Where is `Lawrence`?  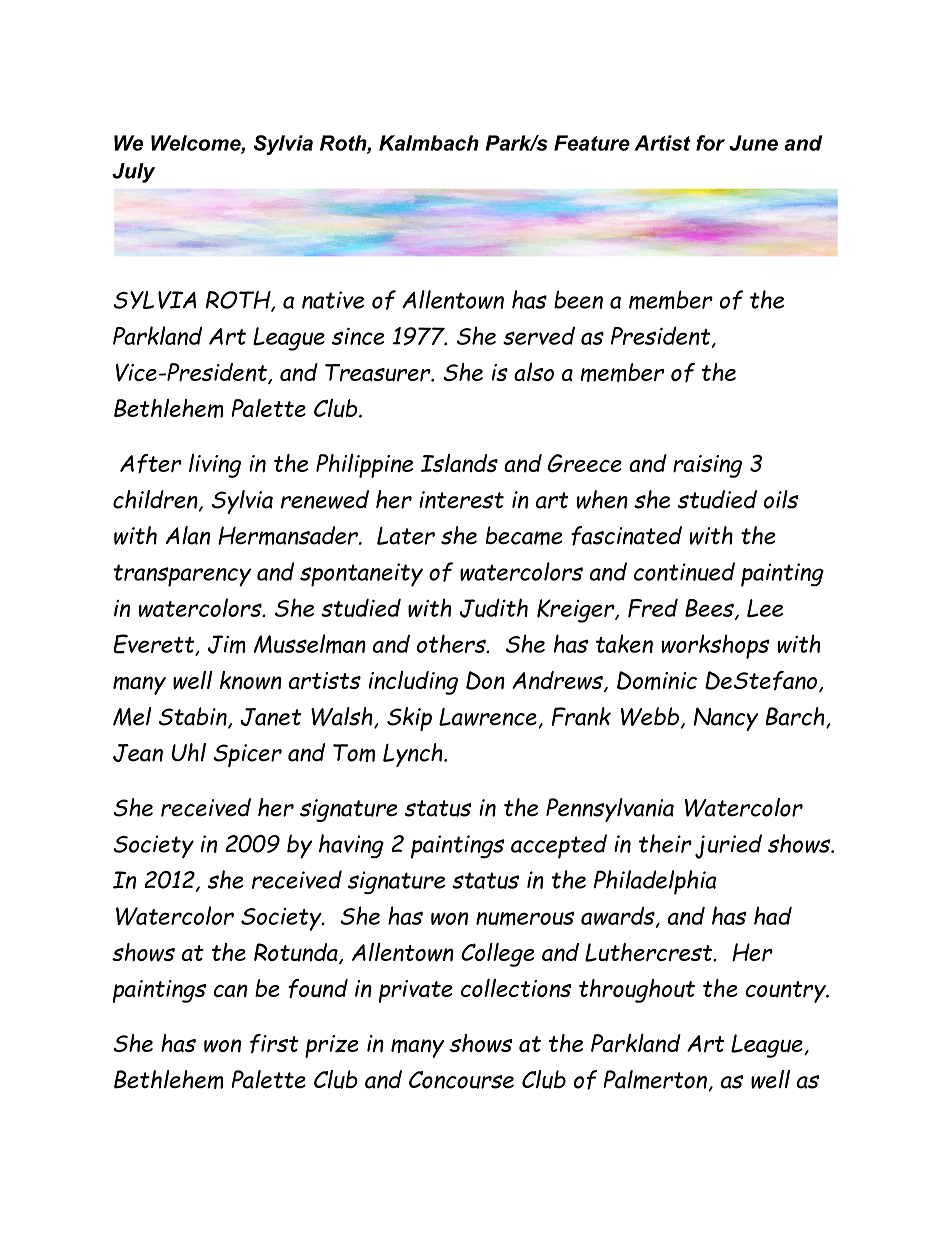
Lawrence is located at coordinates (489, 718).
